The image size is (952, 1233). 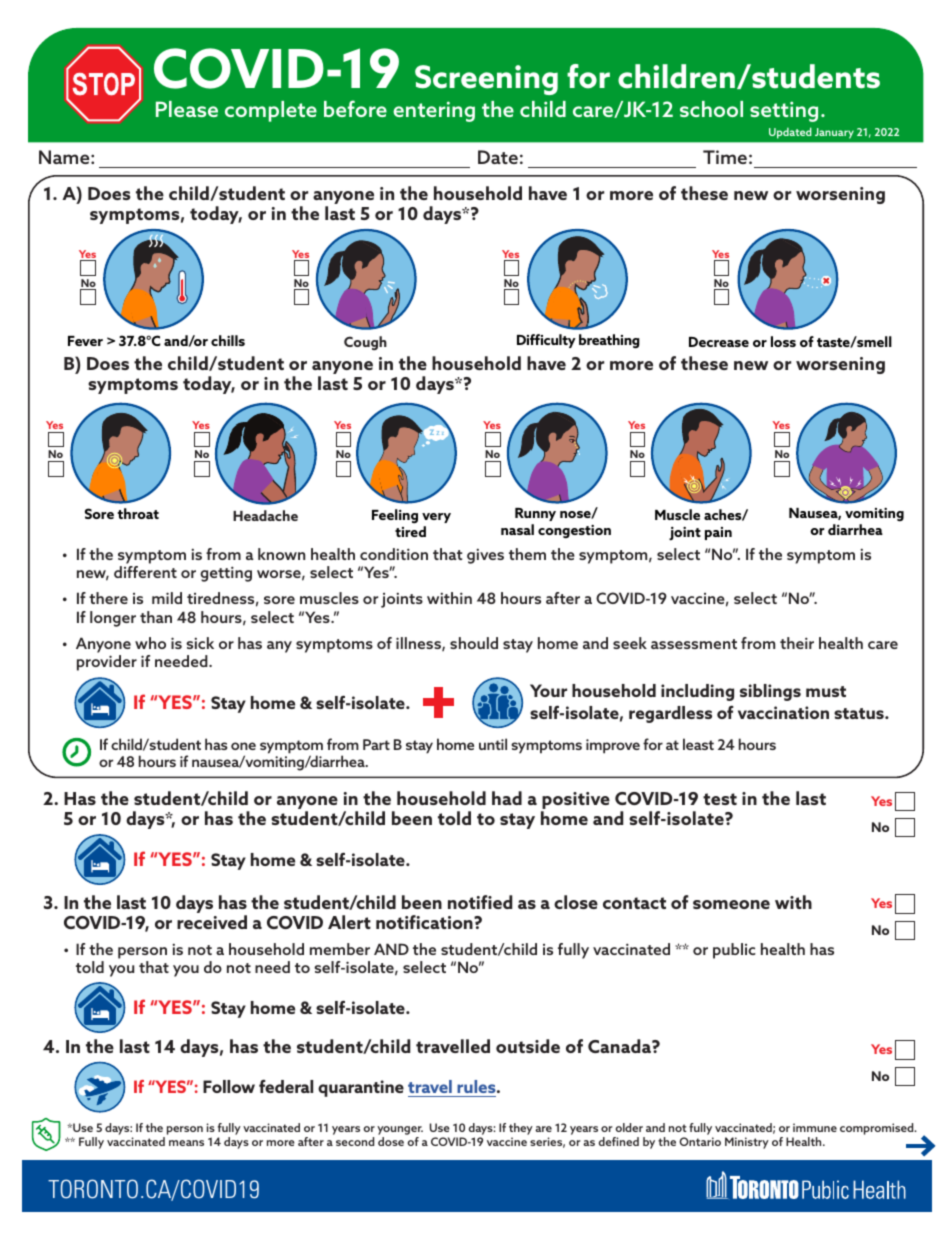 What do you see at coordinates (434, 111) in the screenshot?
I see `entering` at bounding box center [434, 111].
